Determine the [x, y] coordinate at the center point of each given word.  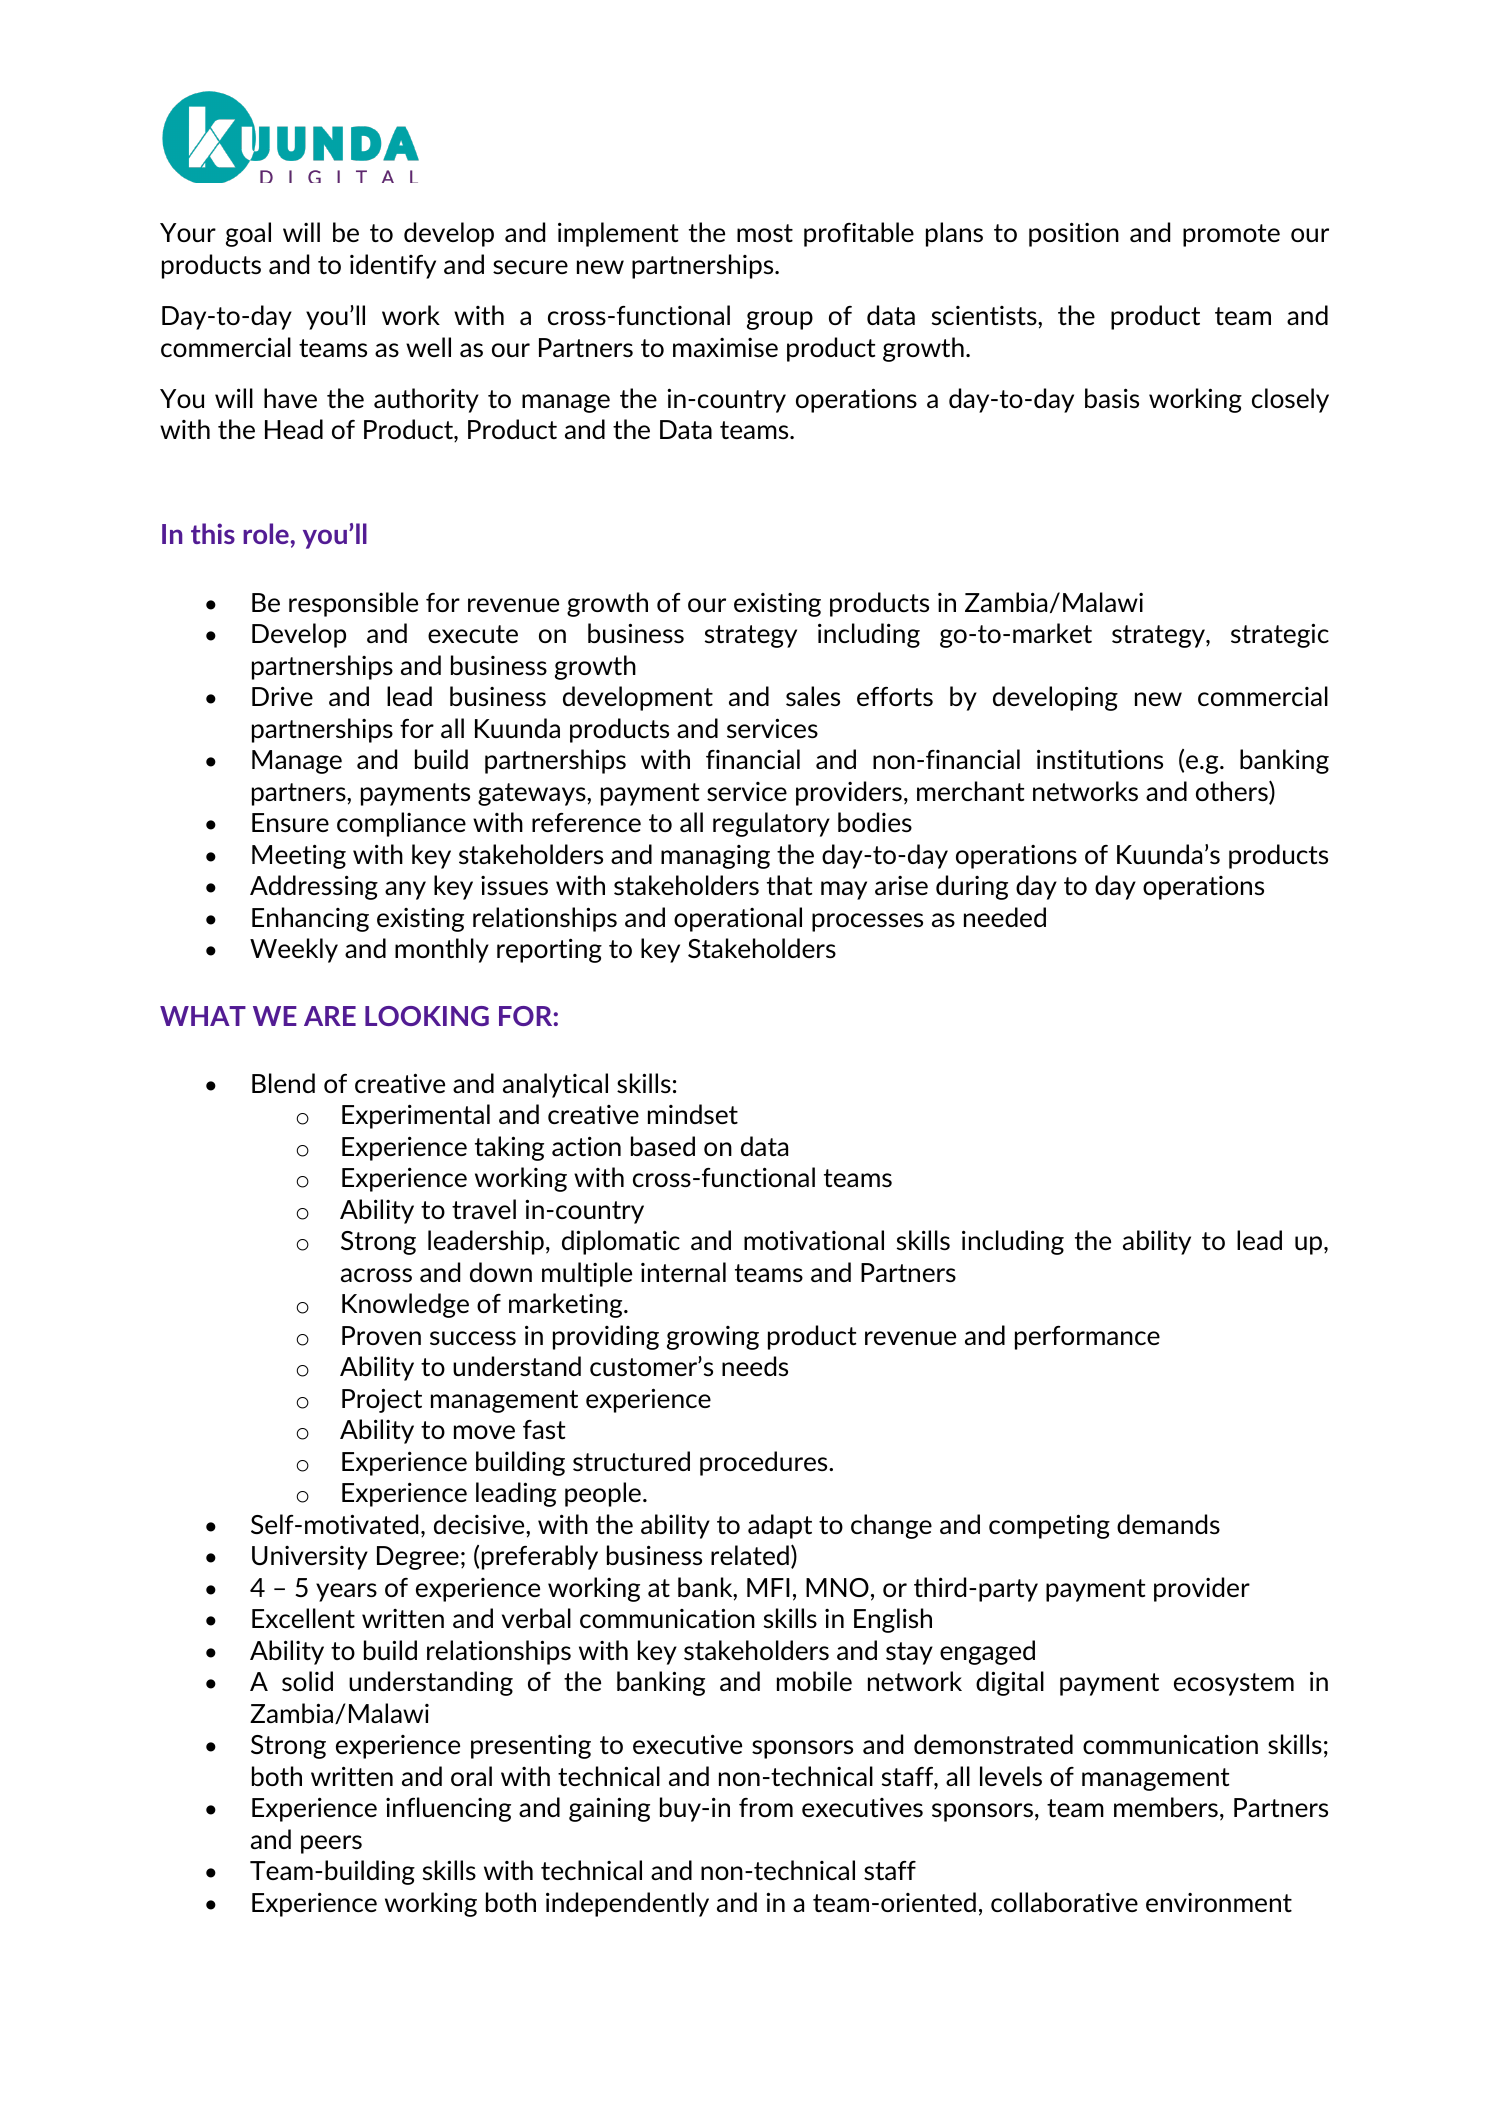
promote [1231, 235]
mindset [693, 1114]
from [766, 1807]
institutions [1100, 759]
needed [1005, 917]
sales [813, 696]
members [1166, 1807]
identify [393, 266]
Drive [282, 696]
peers [331, 1844]
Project [382, 1400]
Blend [283, 1083]
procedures [765, 1463]
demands [1168, 1524]
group [780, 320]
